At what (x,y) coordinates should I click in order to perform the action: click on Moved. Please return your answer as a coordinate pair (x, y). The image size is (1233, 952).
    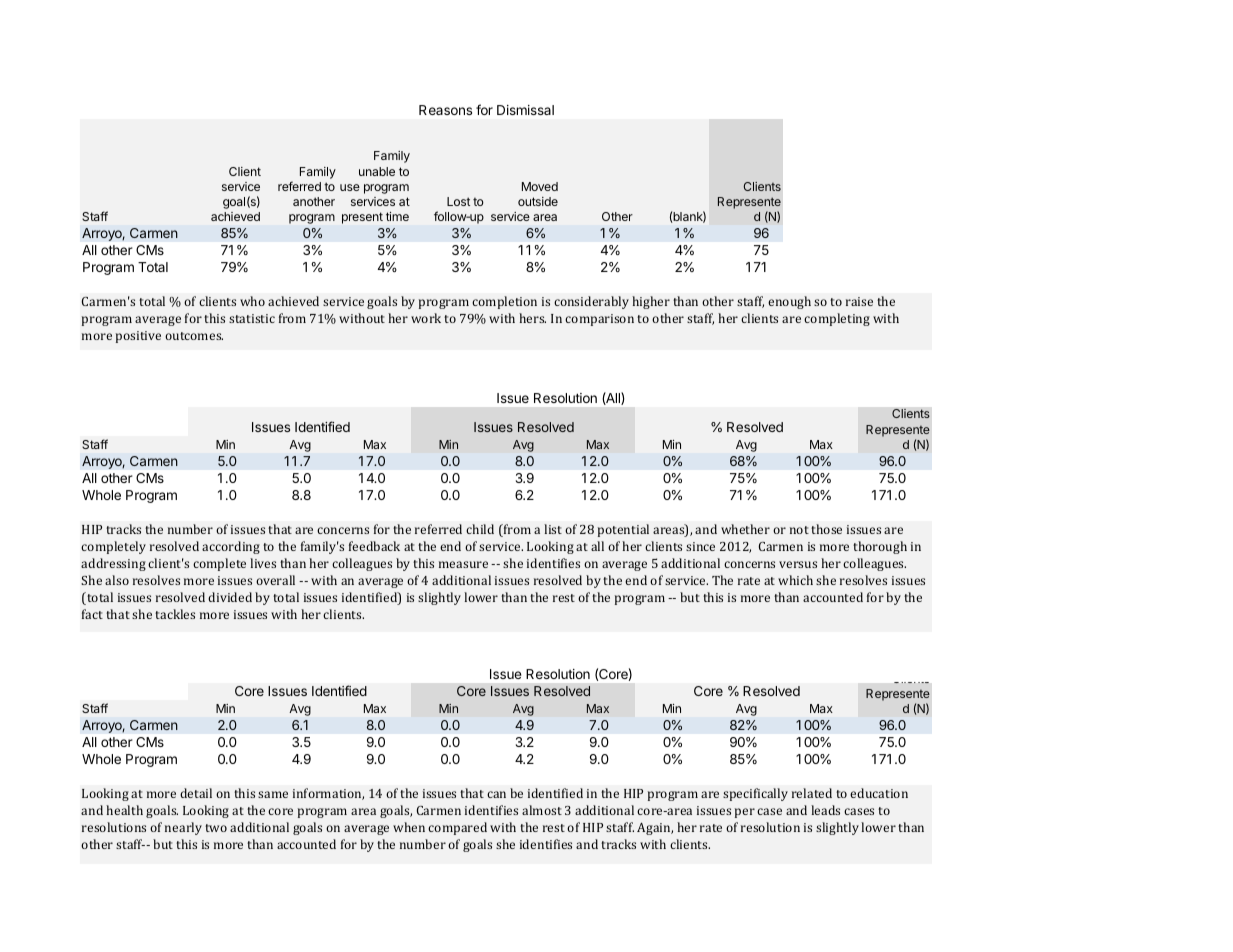
    Looking at the image, I should click on (540, 186).
